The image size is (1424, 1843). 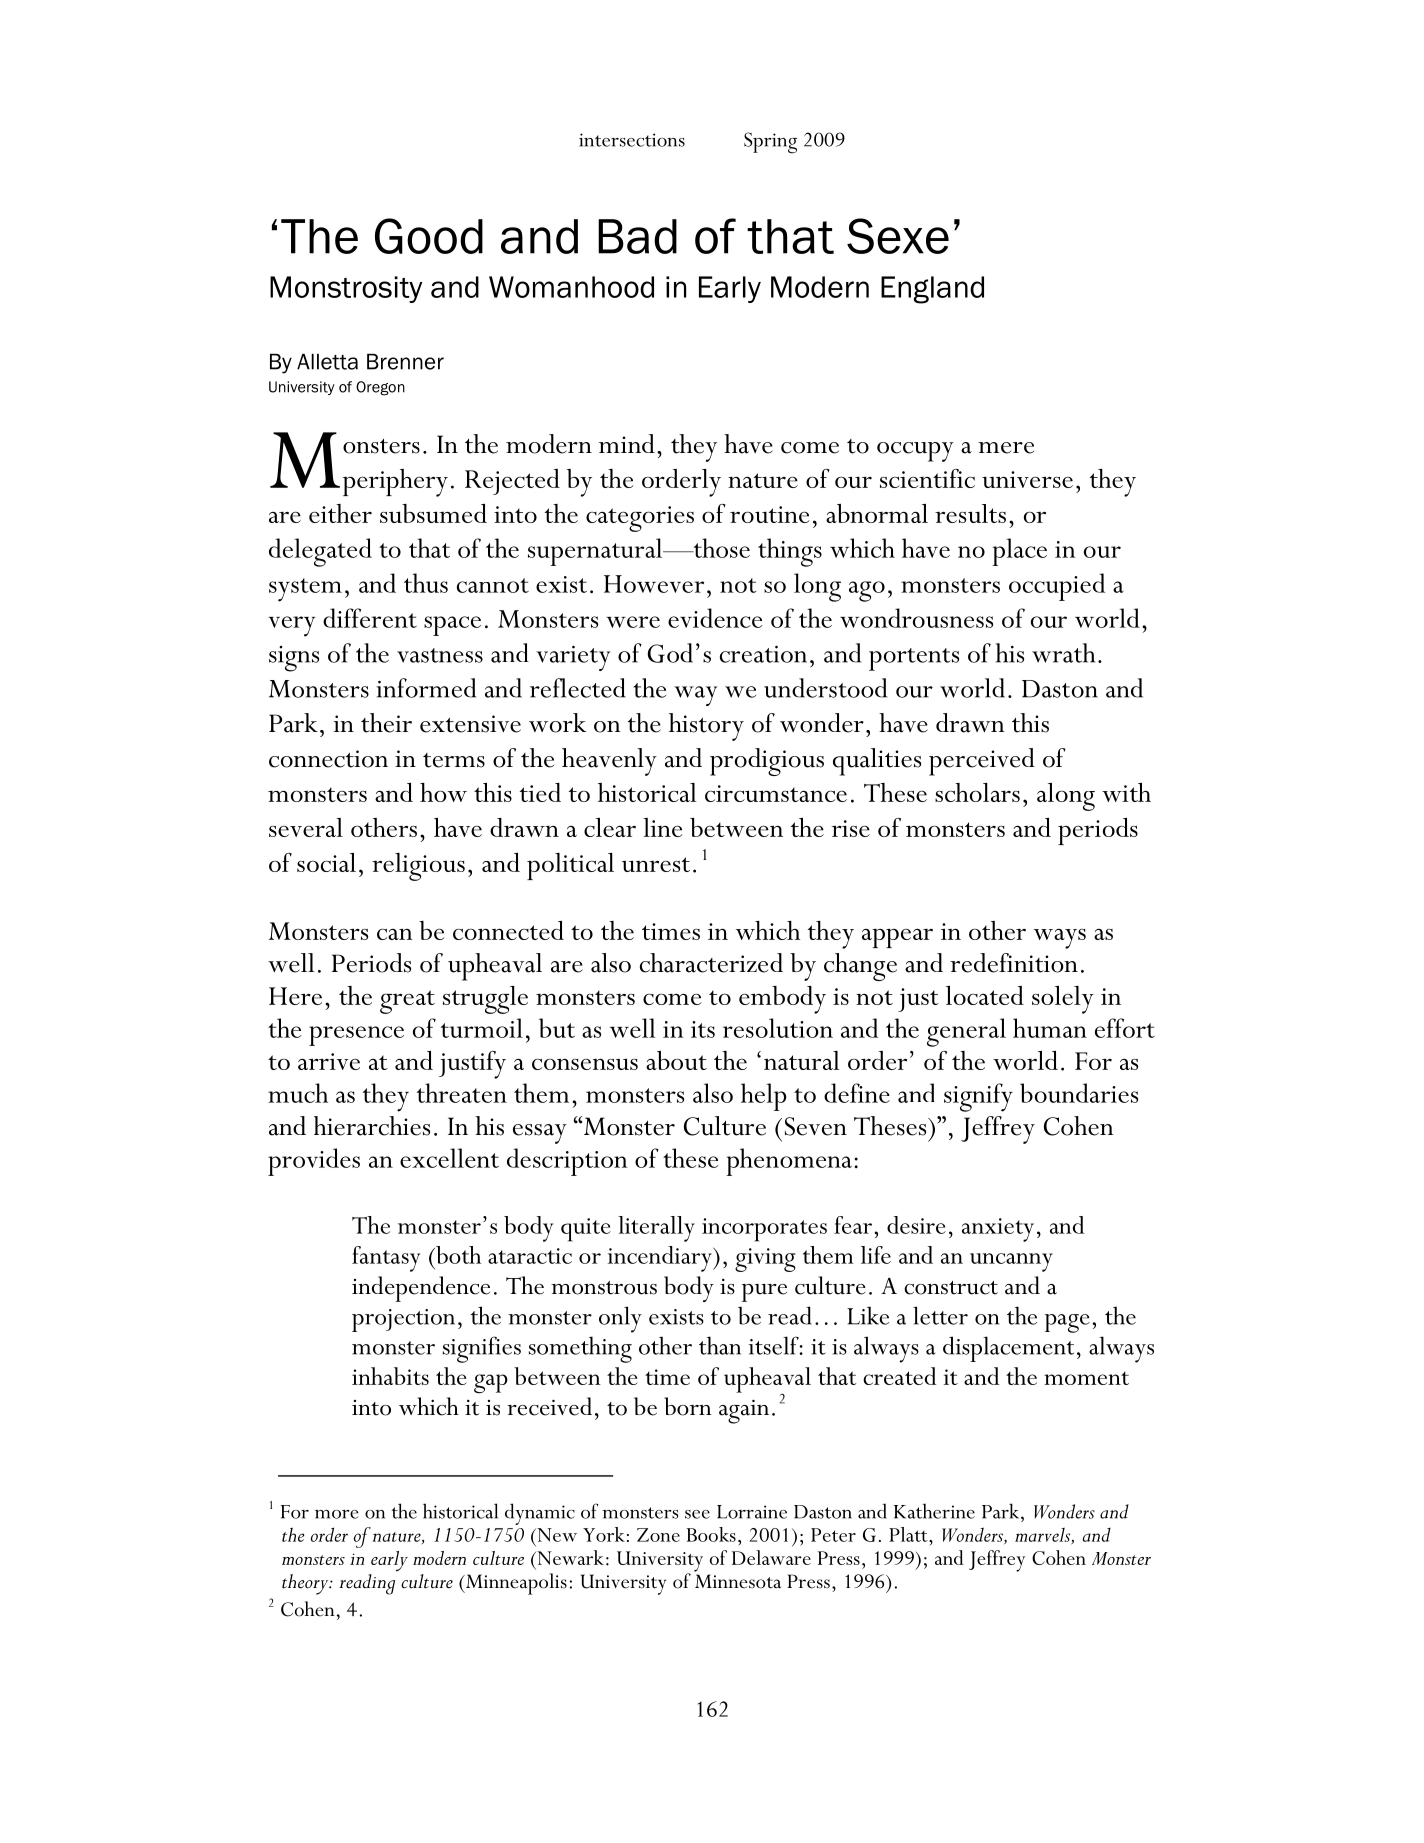 I want to click on universe, so click(x=1027, y=479).
